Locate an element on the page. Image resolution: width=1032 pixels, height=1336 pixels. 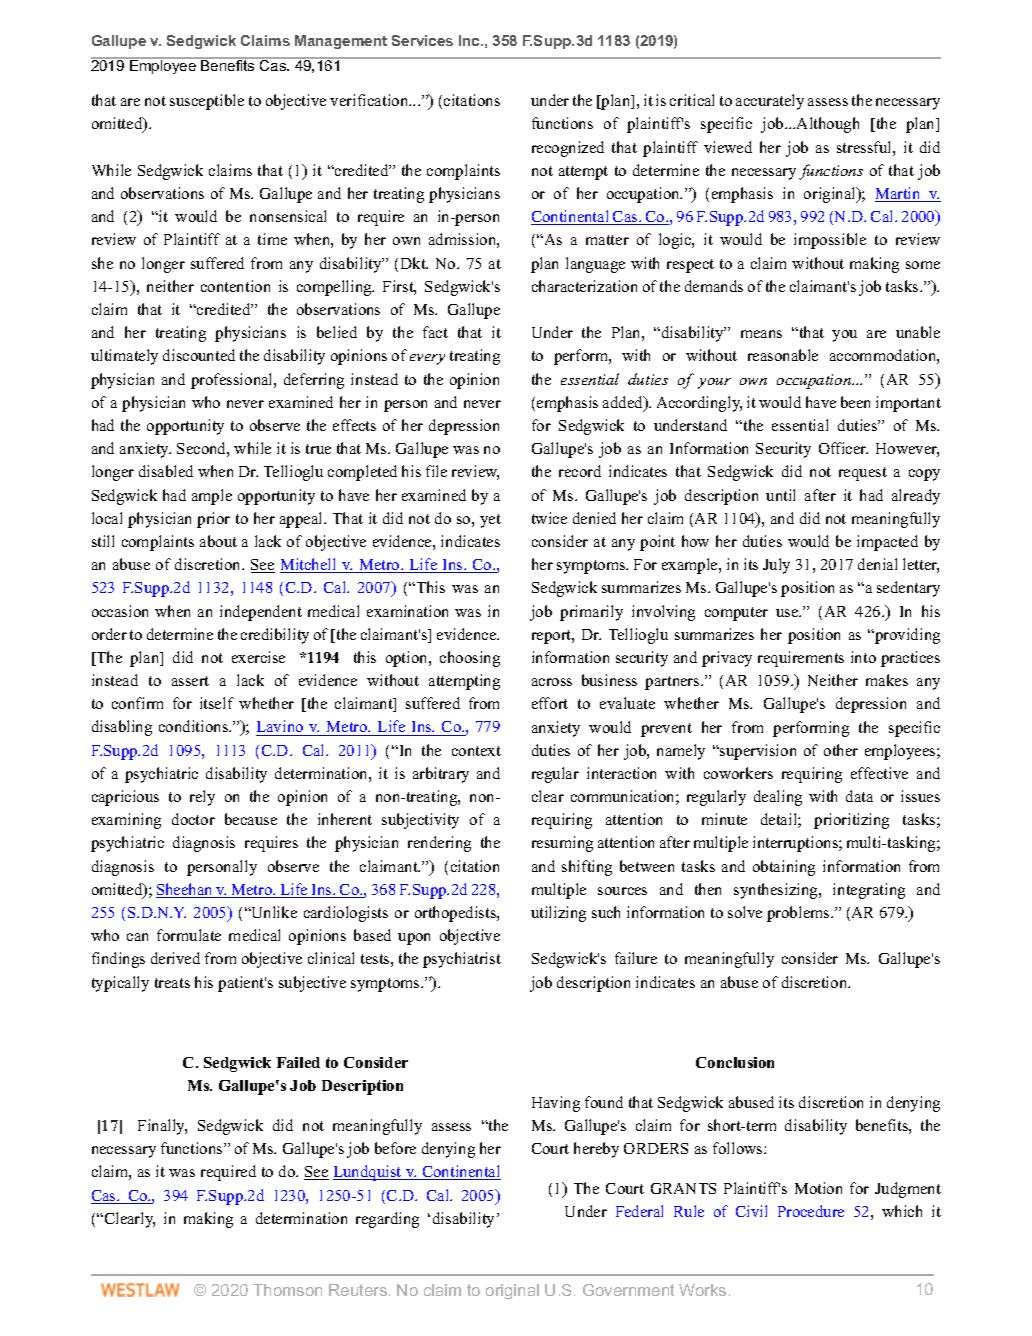
reasonable is located at coordinates (783, 355).
